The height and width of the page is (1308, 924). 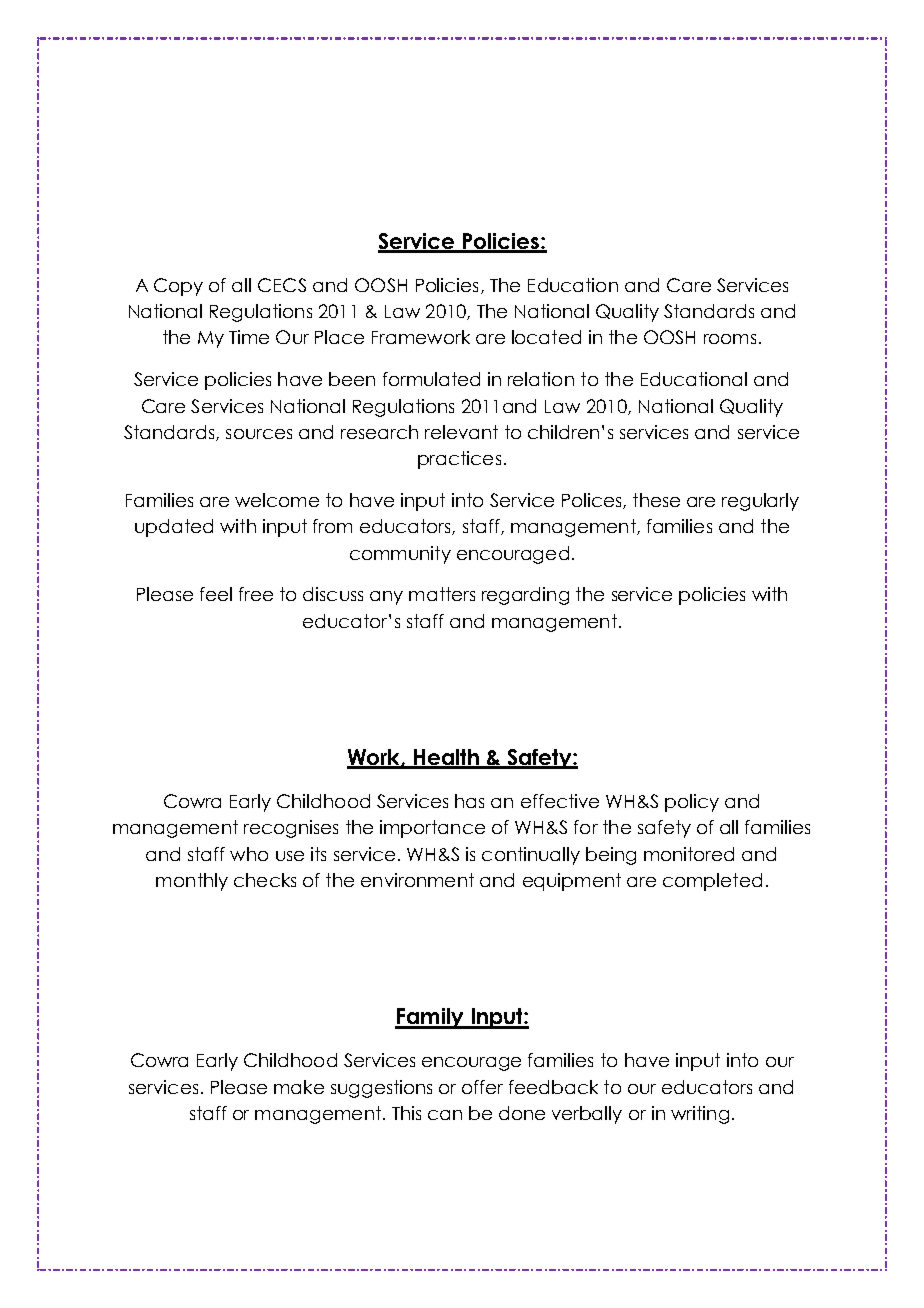 What do you see at coordinates (299, 1087) in the page?
I see `make` at bounding box center [299, 1087].
